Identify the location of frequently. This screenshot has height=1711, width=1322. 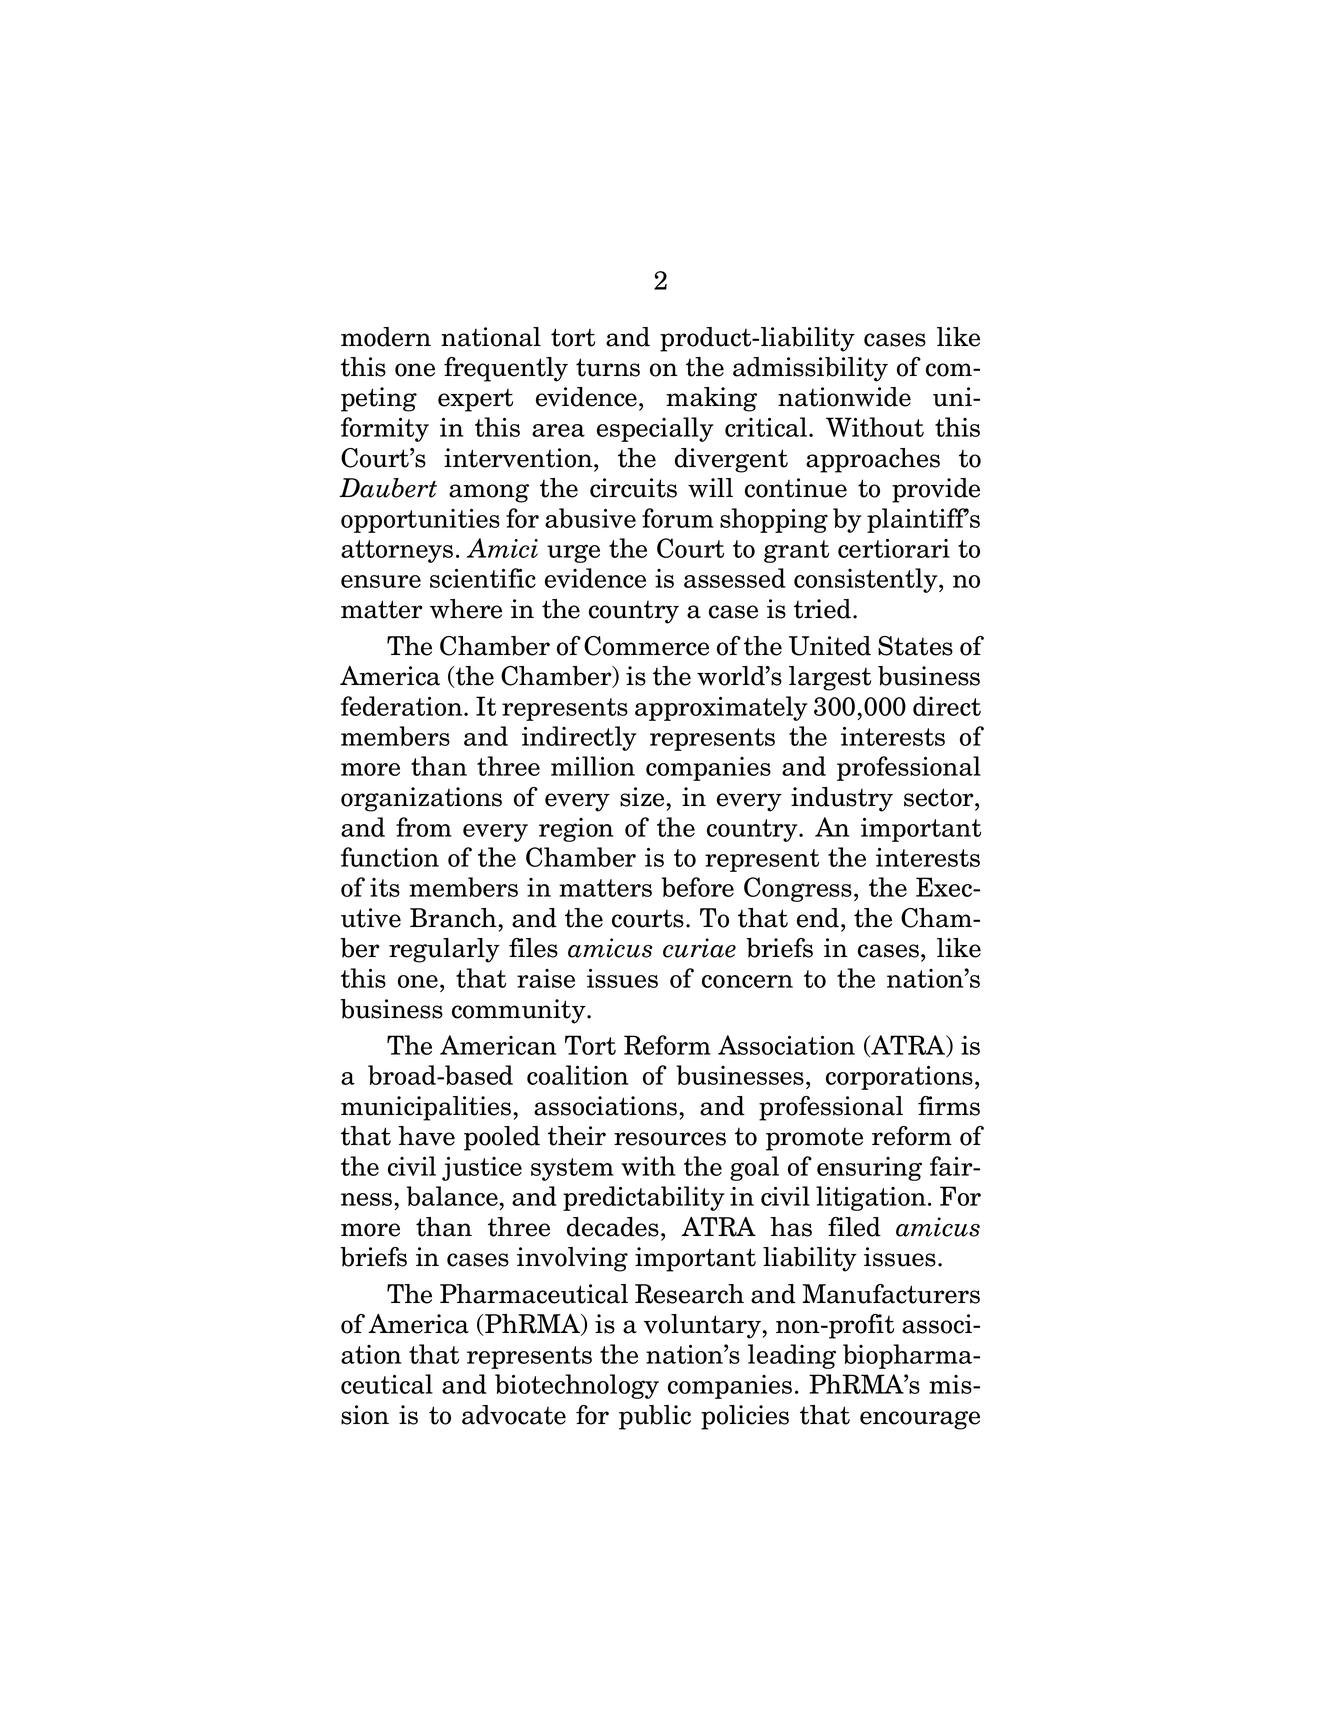
(506, 369).
